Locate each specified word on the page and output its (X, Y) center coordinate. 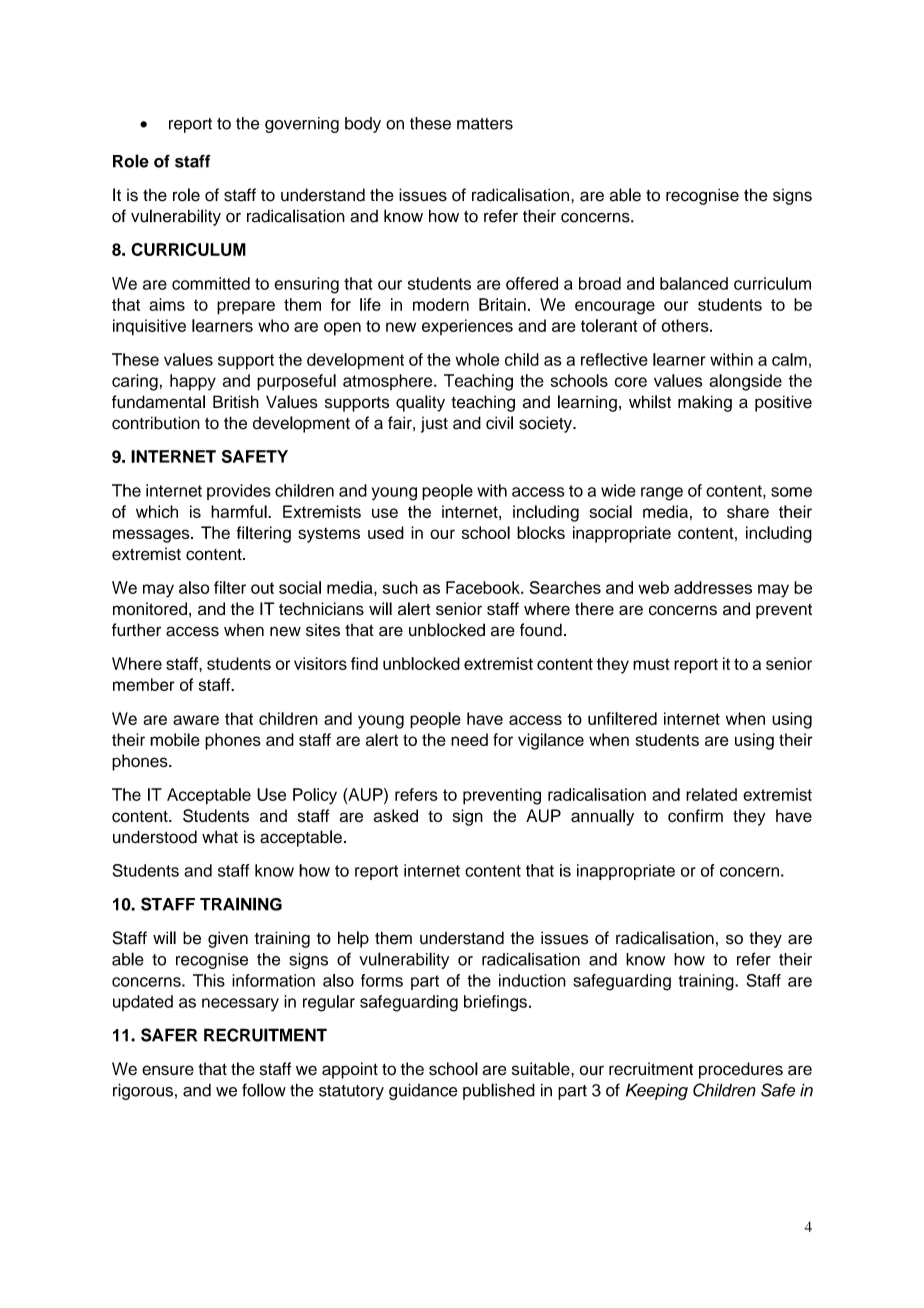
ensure (168, 1070)
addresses (713, 587)
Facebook (484, 587)
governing (302, 125)
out (262, 588)
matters (485, 124)
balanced (694, 283)
